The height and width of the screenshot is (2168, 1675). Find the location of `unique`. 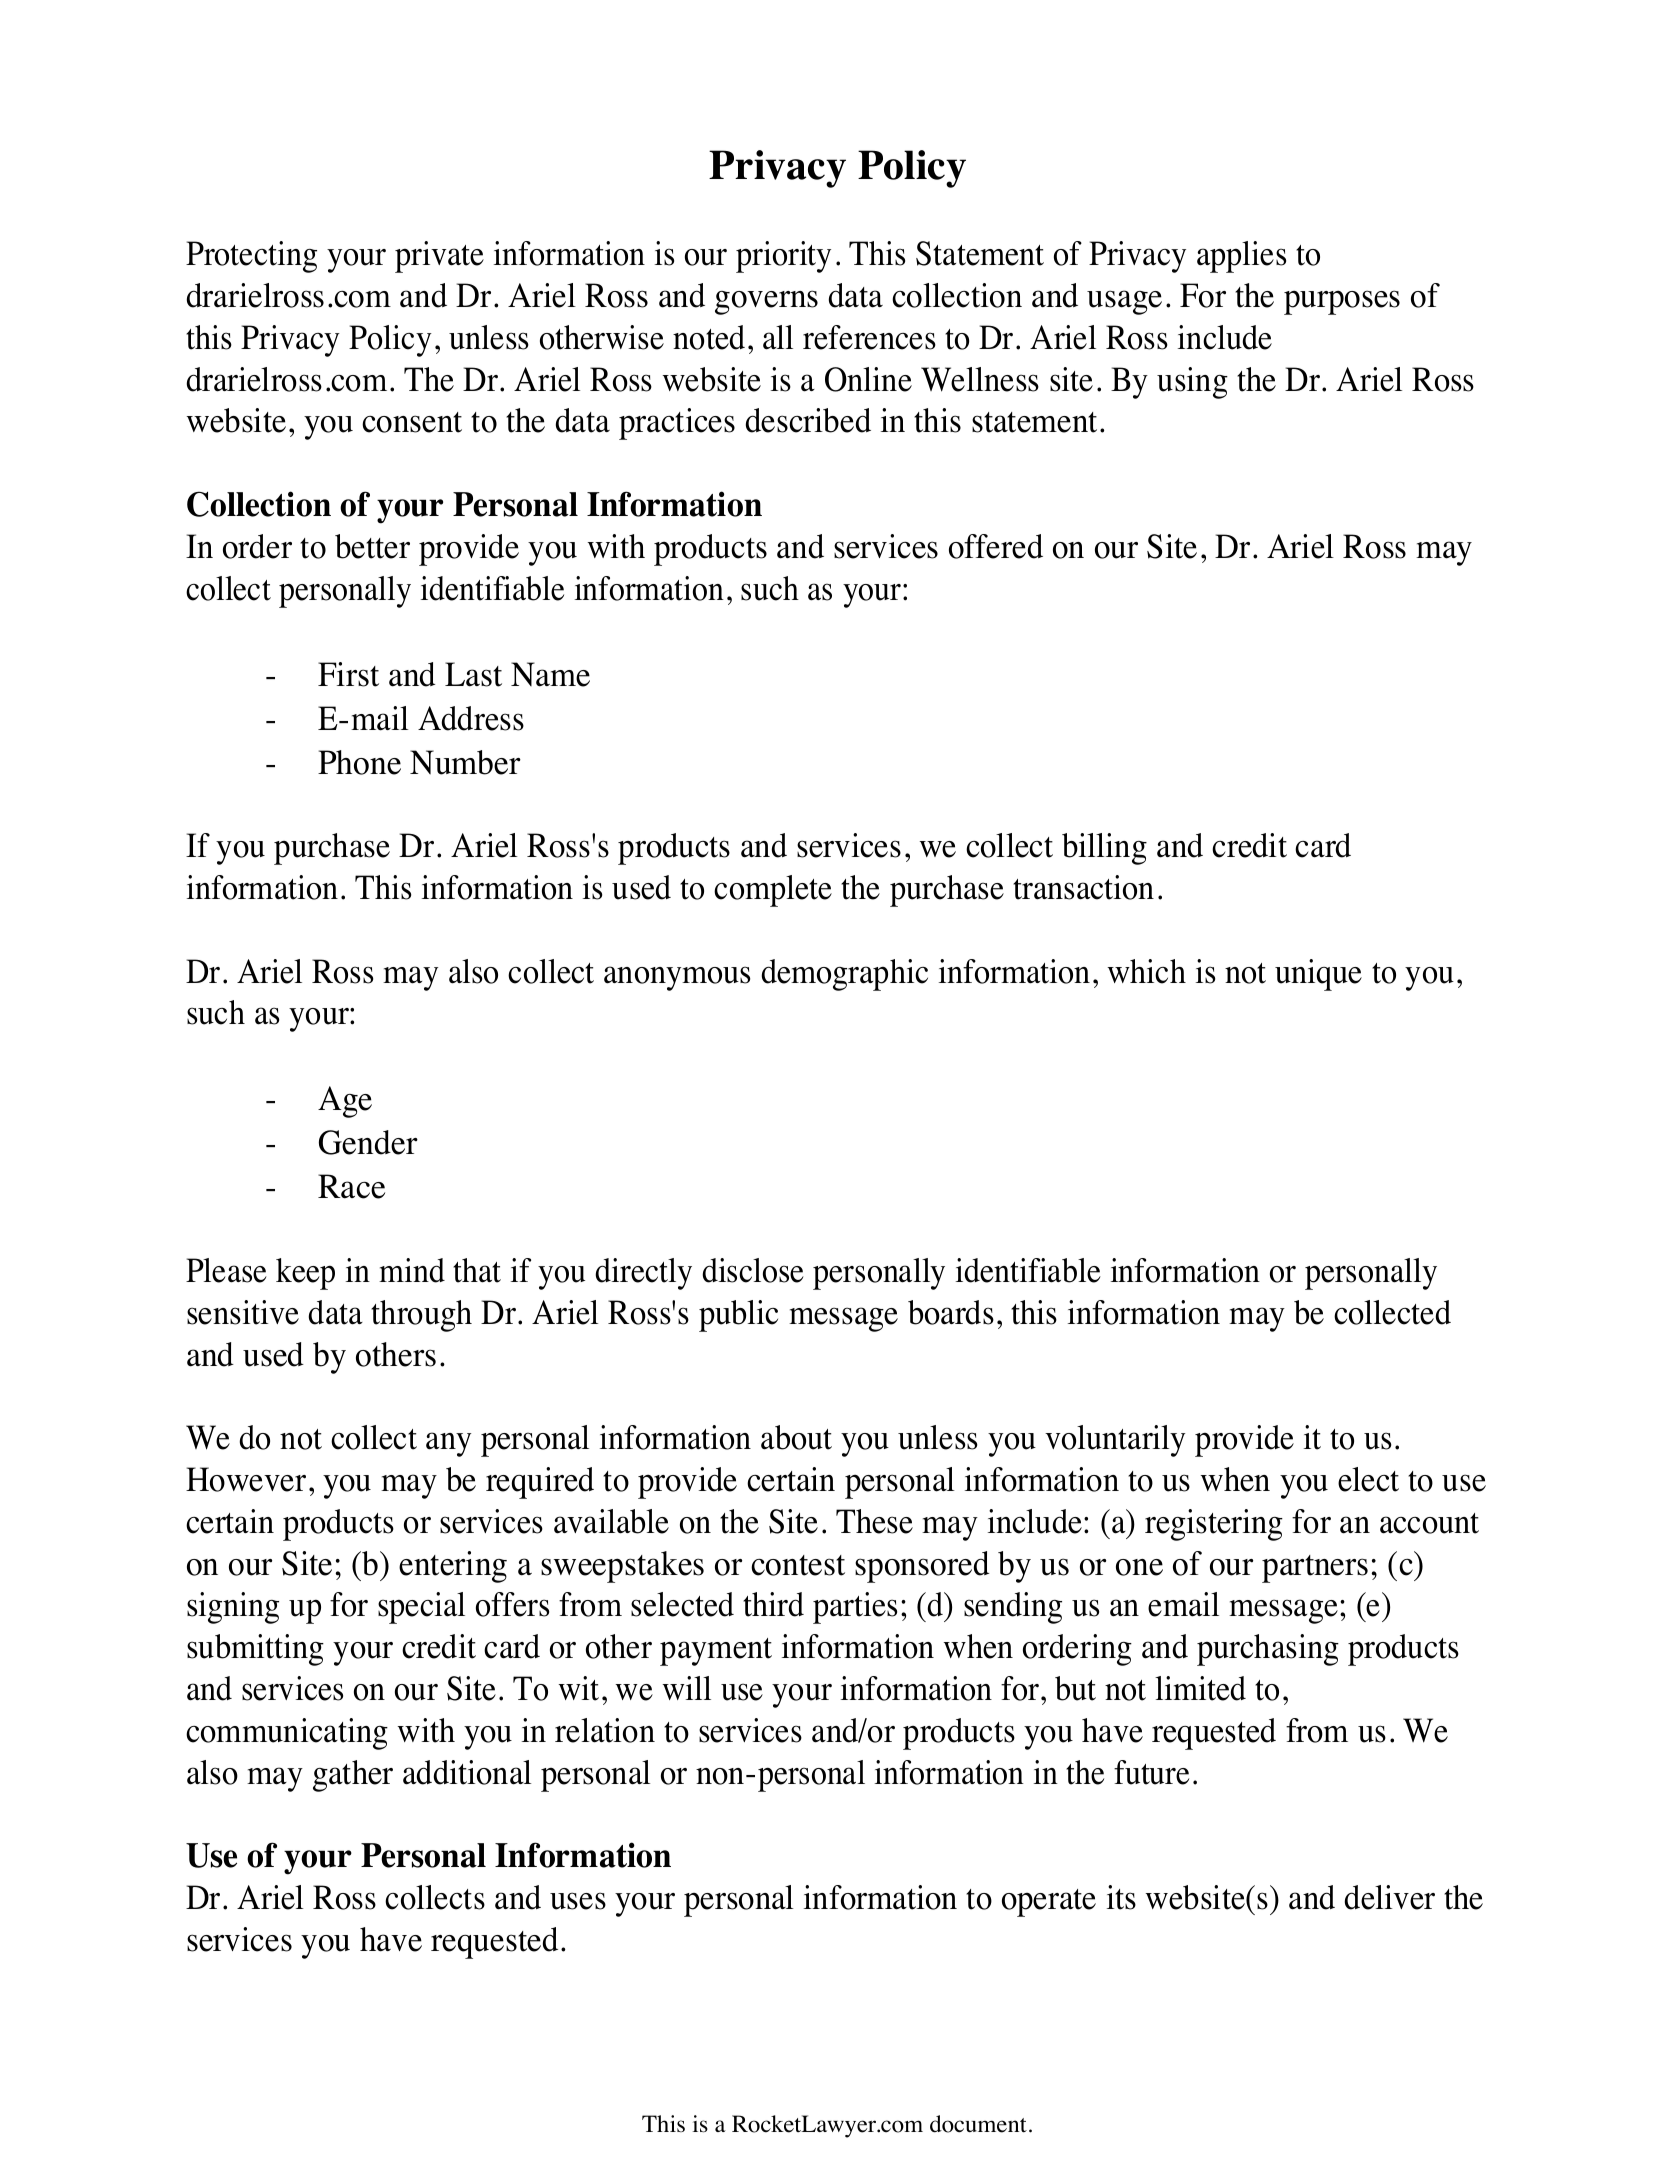

unique is located at coordinates (1318, 975).
